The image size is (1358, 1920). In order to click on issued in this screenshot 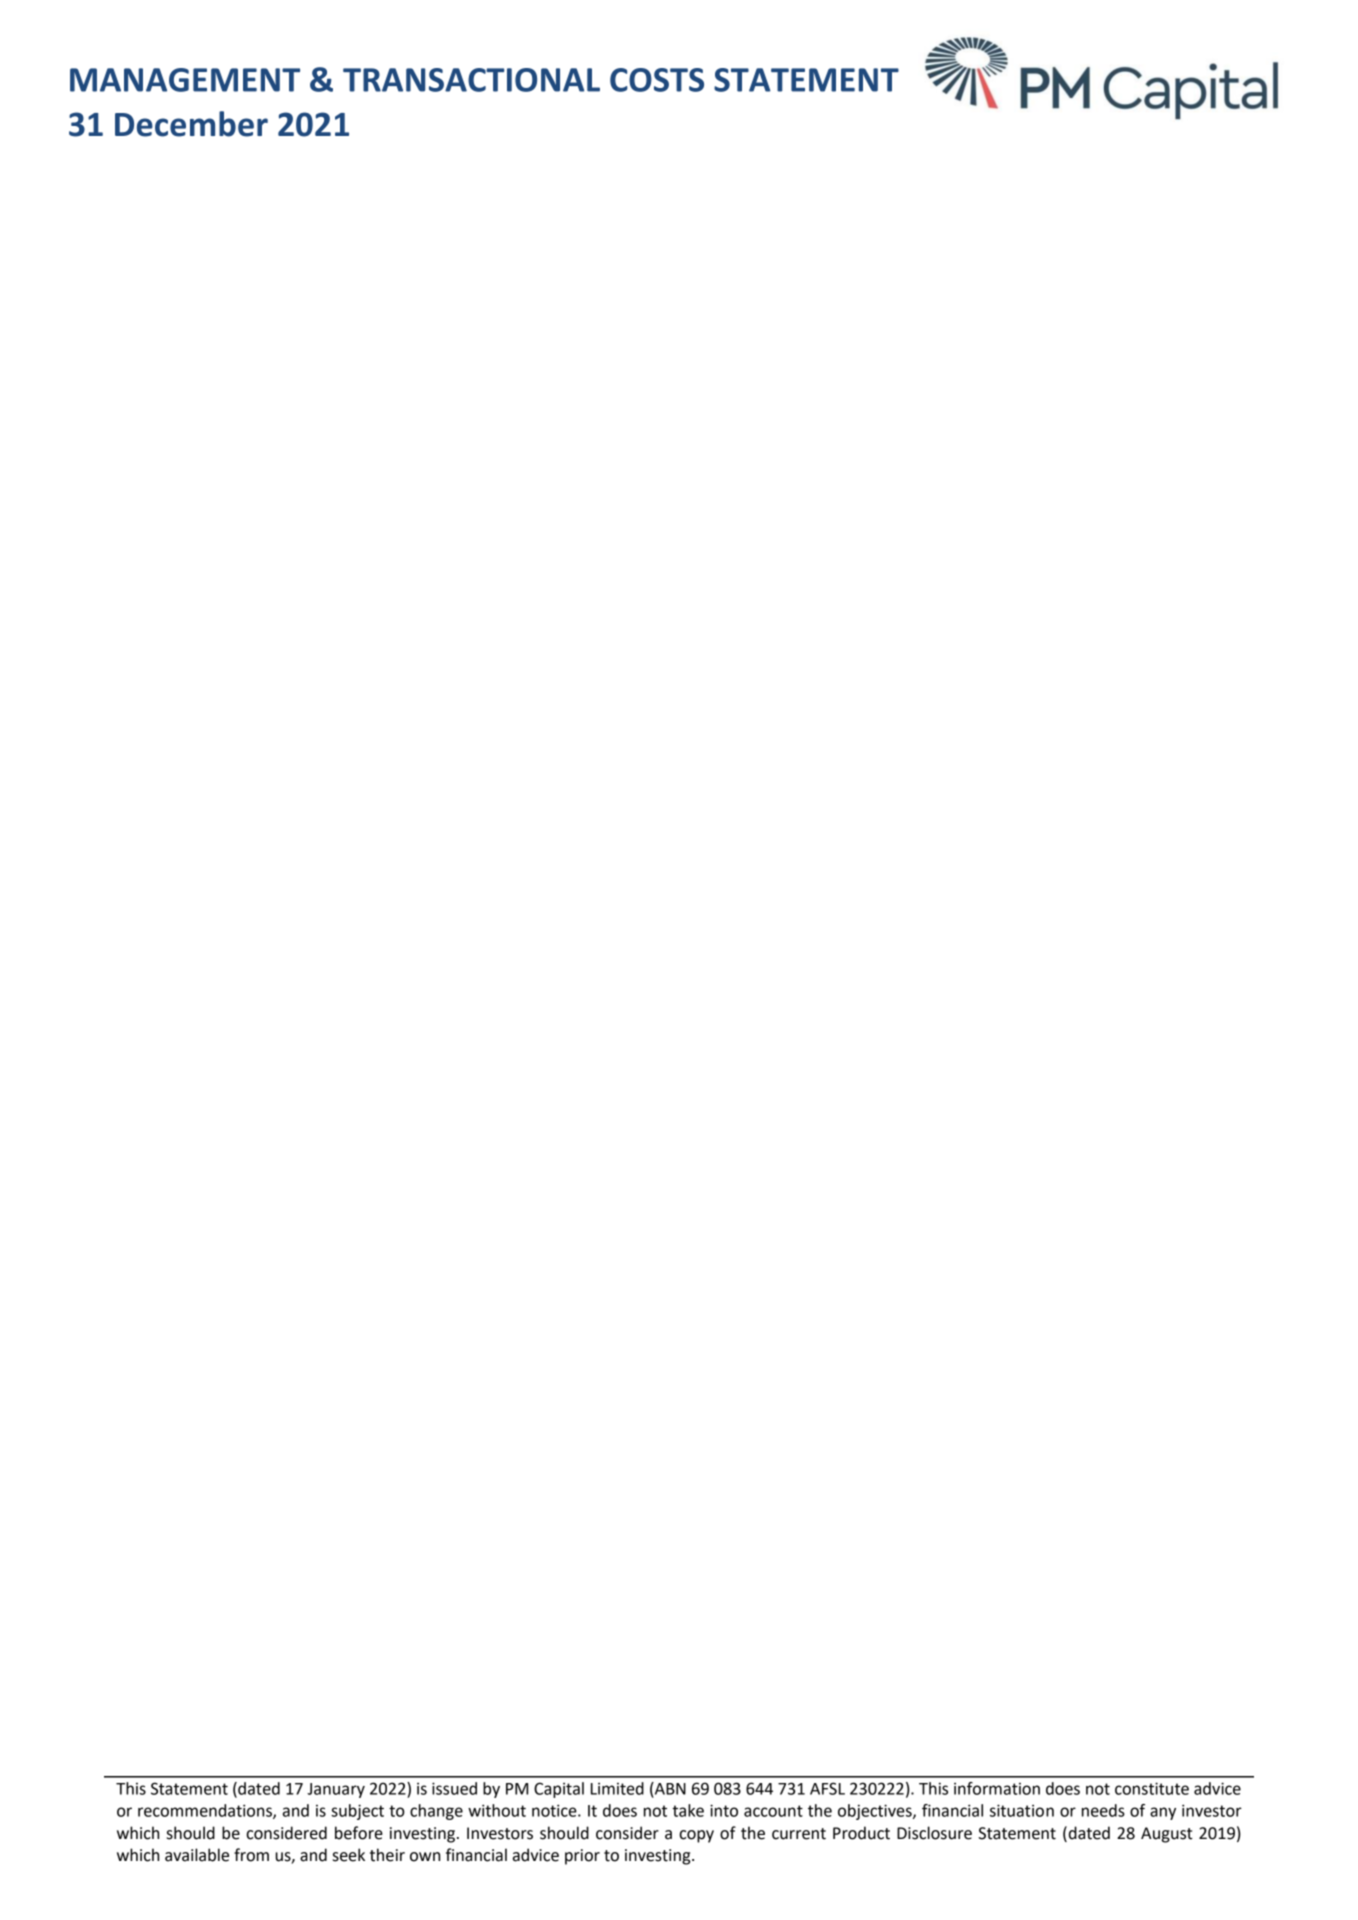, I will do `click(454, 1788)`.
